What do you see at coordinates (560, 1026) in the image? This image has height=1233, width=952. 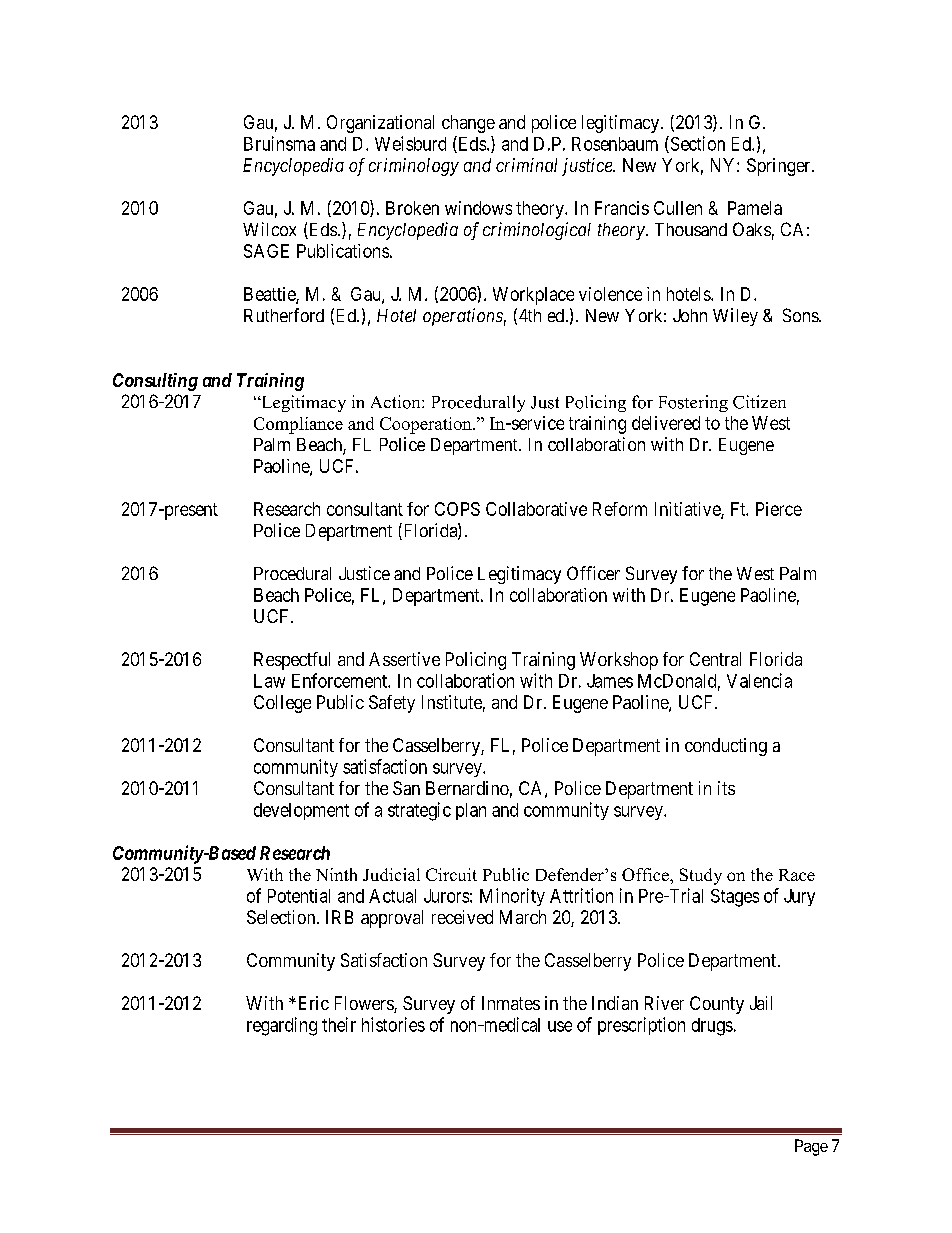 I see `use` at bounding box center [560, 1026].
